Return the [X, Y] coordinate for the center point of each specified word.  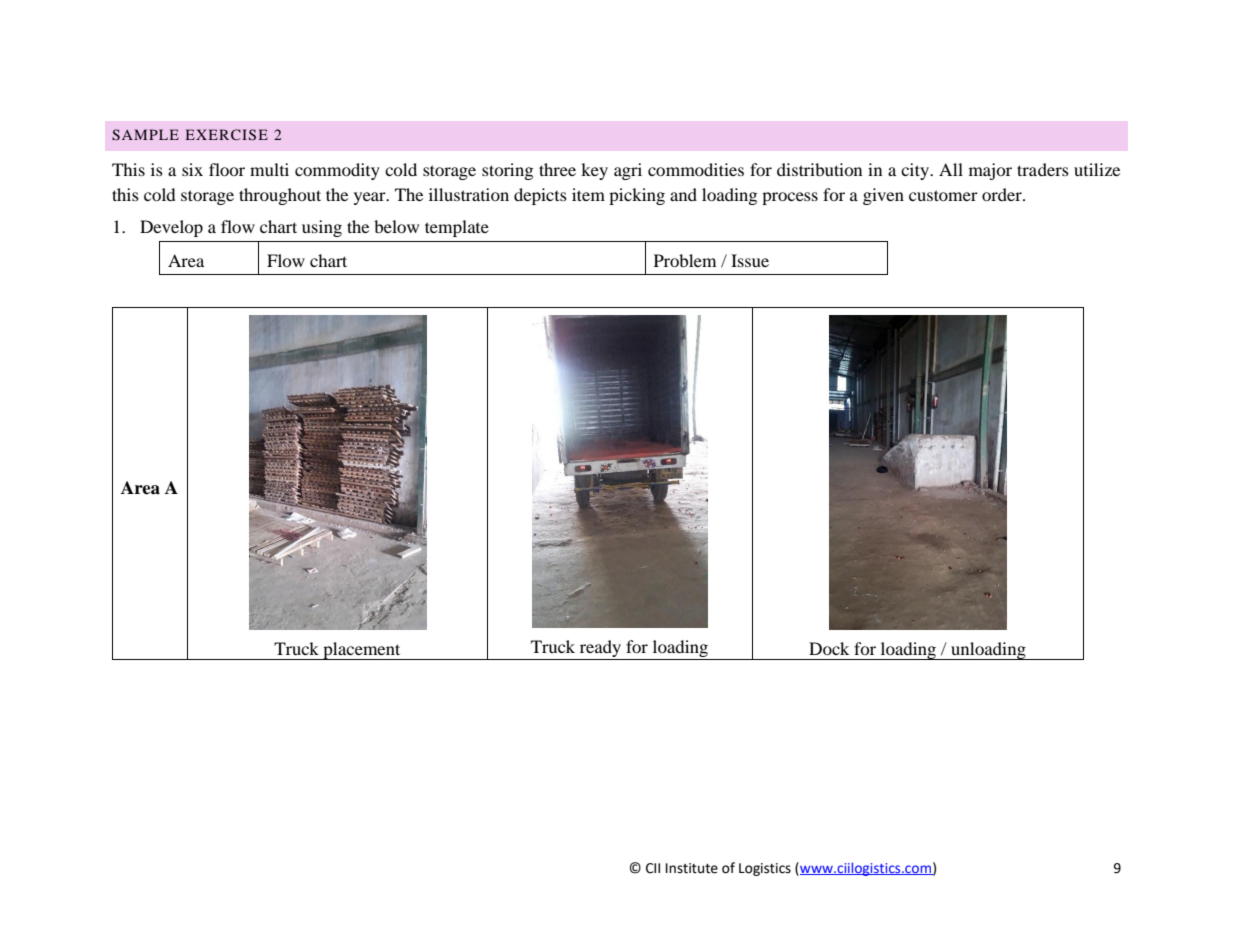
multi [269, 169]
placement [362, 651]
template [457, 228]
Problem [685, 260]
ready [600, 650]
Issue [750, 260]
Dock [829, 648]
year [371, 198]
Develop [171, 228]
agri [628, 171]
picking [637, 196]
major [990, 171]
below [396, 226]
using [322, 228]
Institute [692, 868]
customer [943, 195]
